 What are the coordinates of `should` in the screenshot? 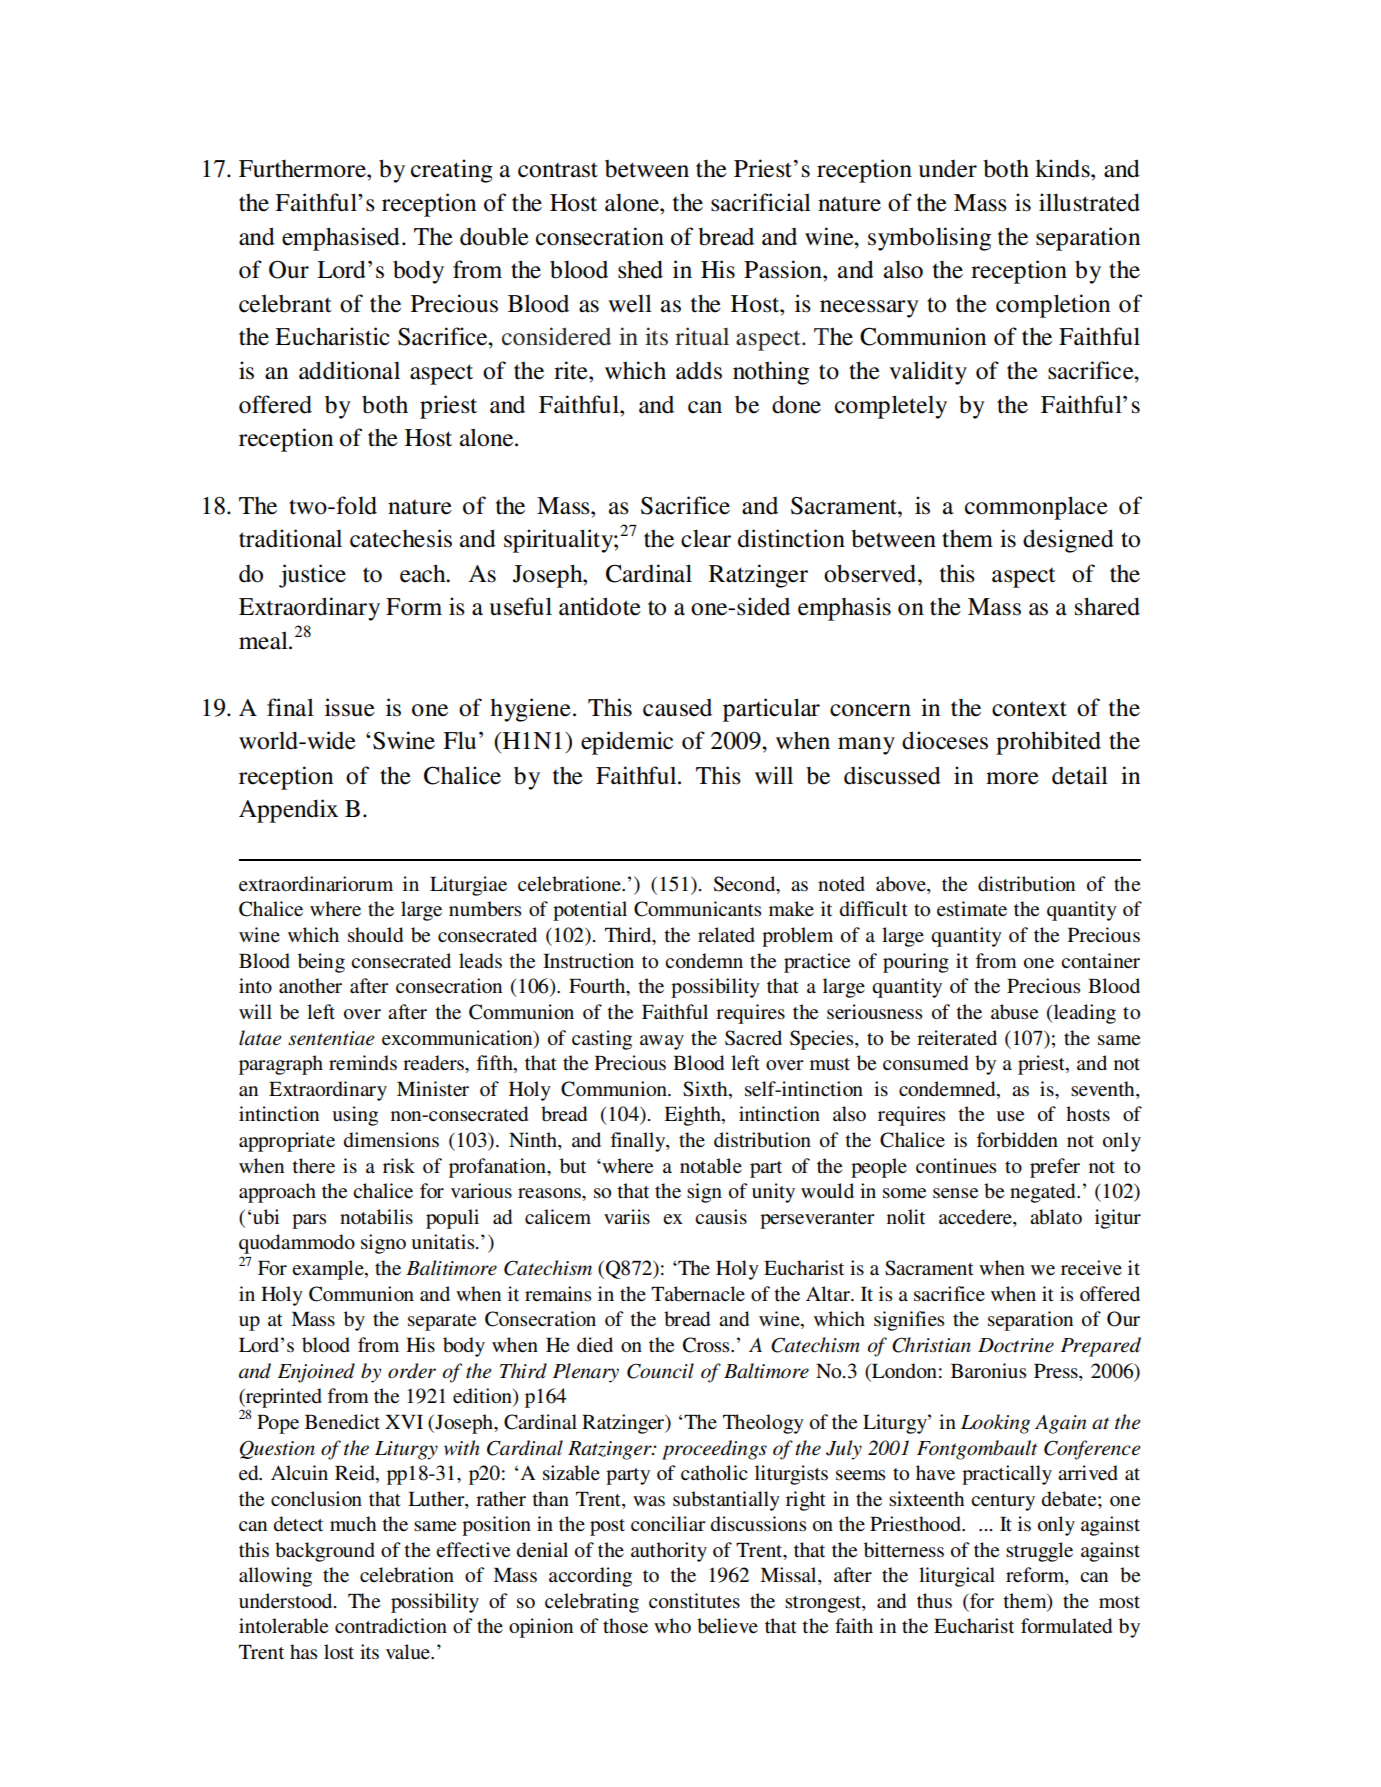 It's located at (375, 935).
